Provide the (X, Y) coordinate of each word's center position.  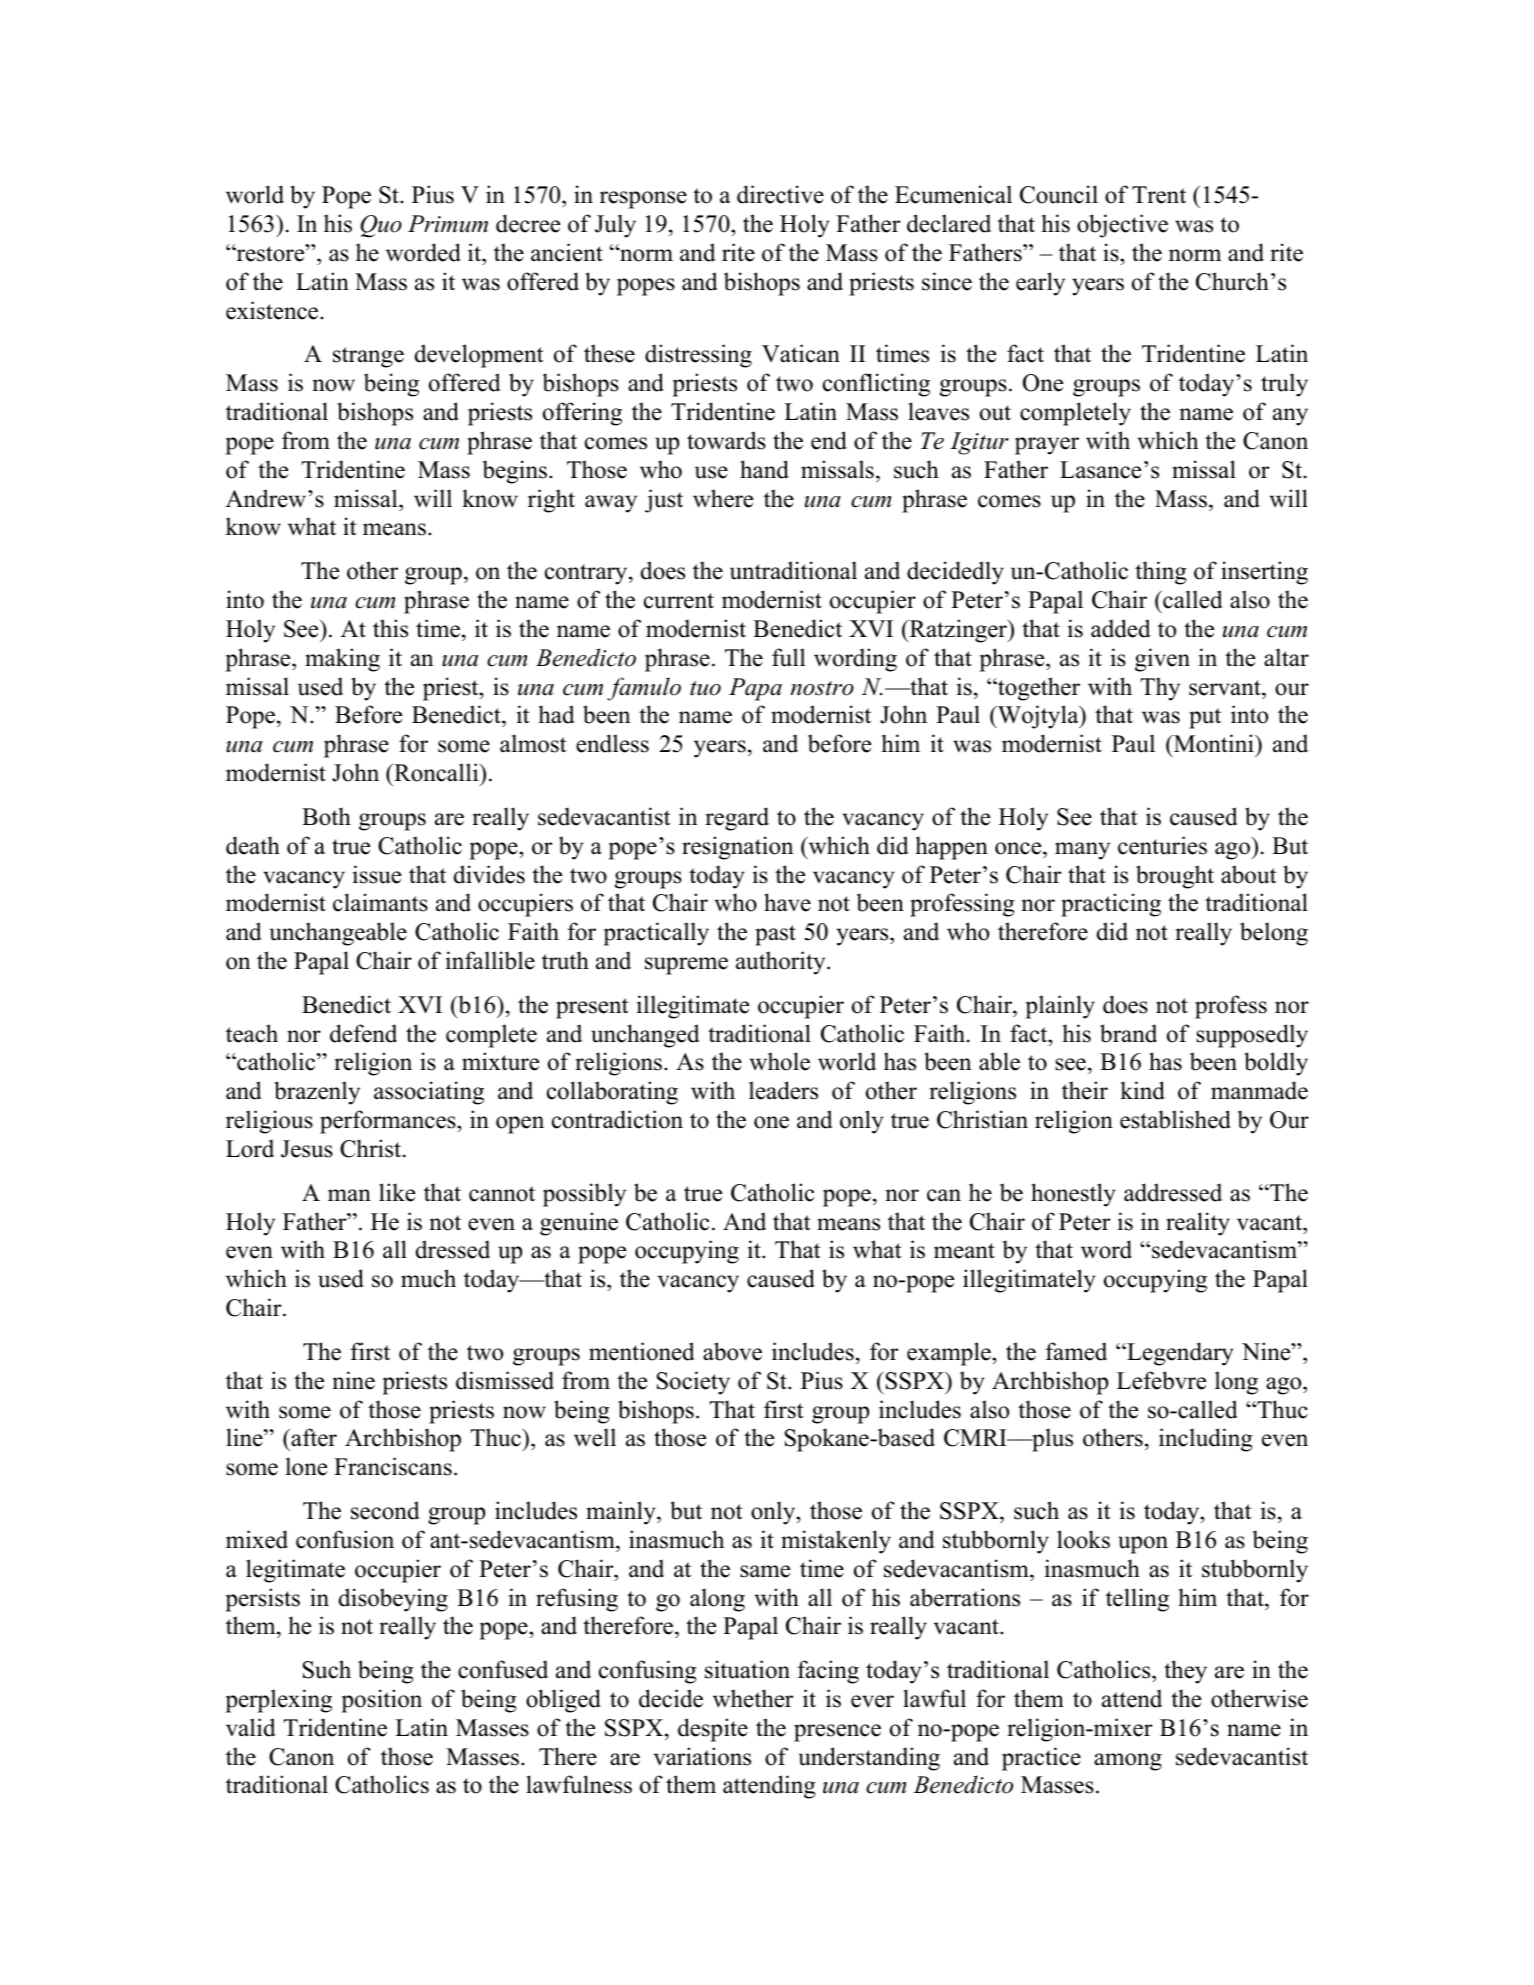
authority (782, 963)
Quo (381, 226)
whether (753, 1698)
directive (780, 194)
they (1185, 1672)
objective (1122, 226)
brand (1128, 1033)
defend (363, 1033)
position (381, 1701)
